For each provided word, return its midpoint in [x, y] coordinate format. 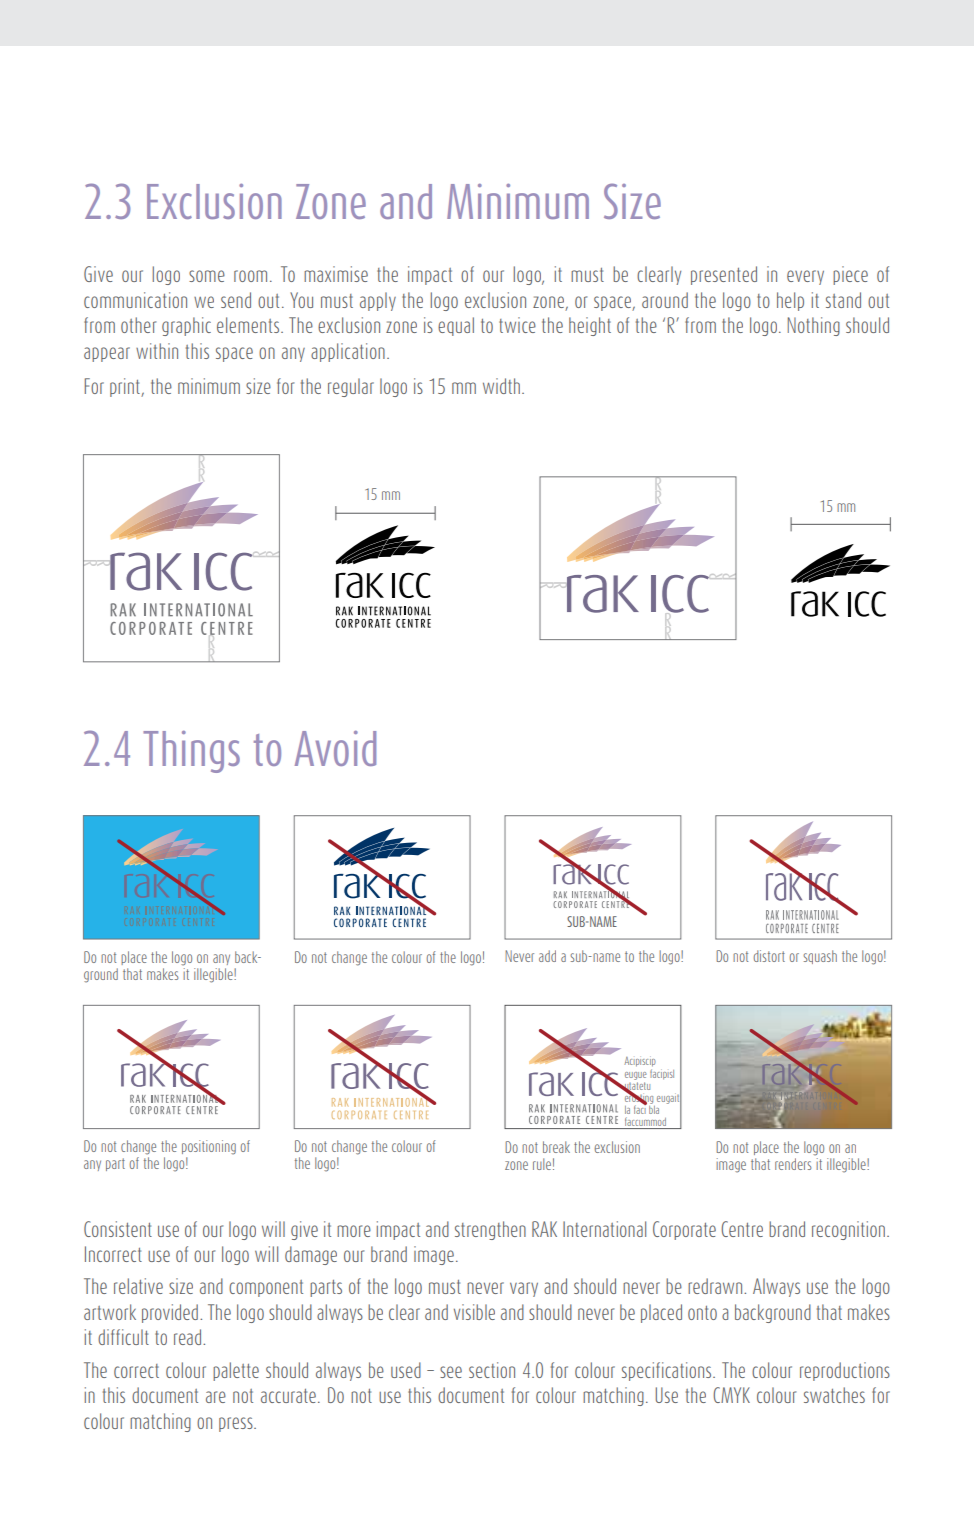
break [556, 1147]
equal [456, 326]
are [216, 1397]
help [790, 301]
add [547, 956]
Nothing [814, 326]
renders [793, 1164]
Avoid [335, 748]
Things [191, 752]
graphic [186, 326]
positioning [209, 1147]
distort [769, 956]
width [501, 386]
